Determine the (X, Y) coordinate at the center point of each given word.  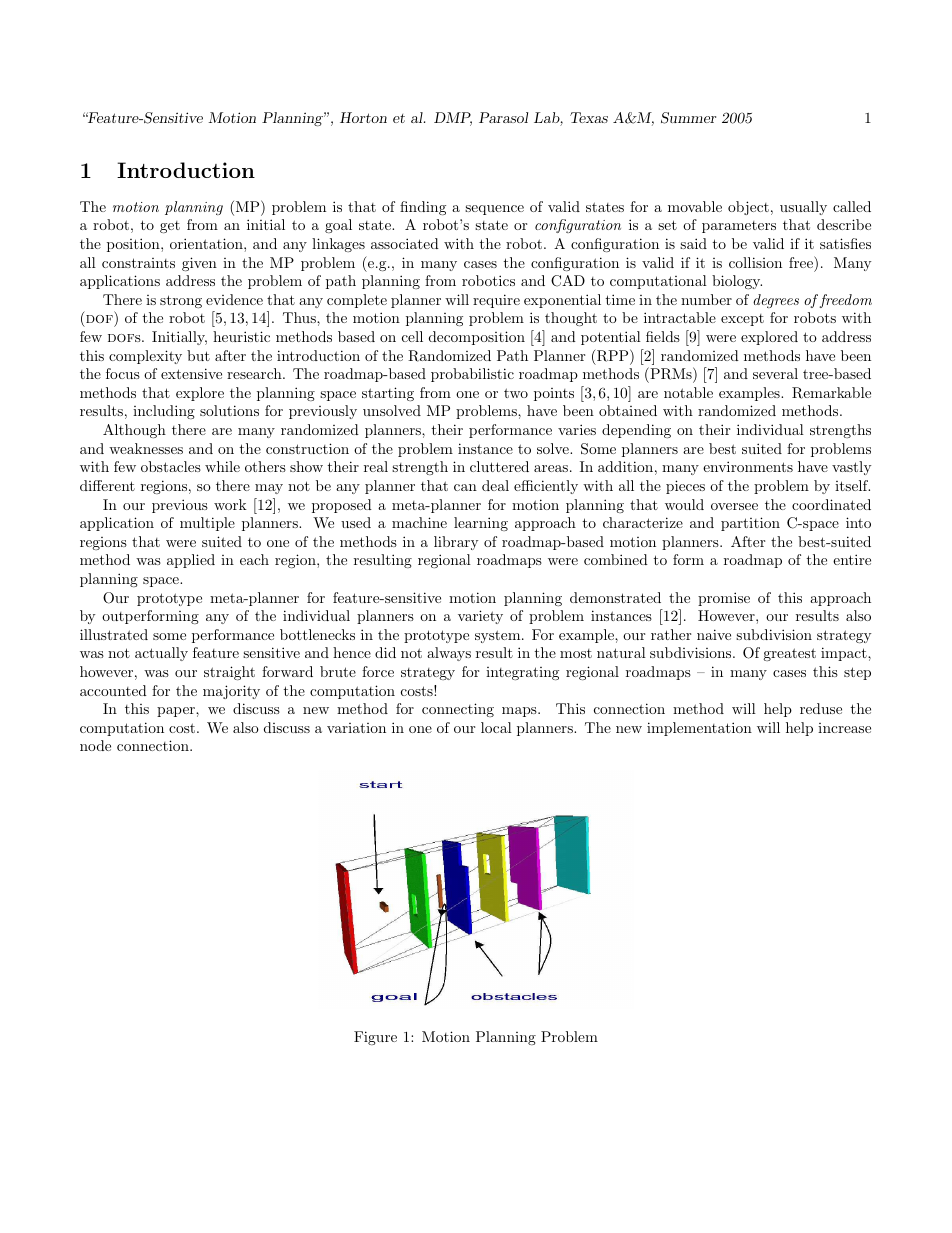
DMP (453, 119)
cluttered (499, 466)
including (164, 412)
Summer (688, 118)
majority (231, 692)
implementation (699, 729)
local (496, 727)
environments (748, 466)
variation (356, 728)
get (170, 227)
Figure (375, 1038)
